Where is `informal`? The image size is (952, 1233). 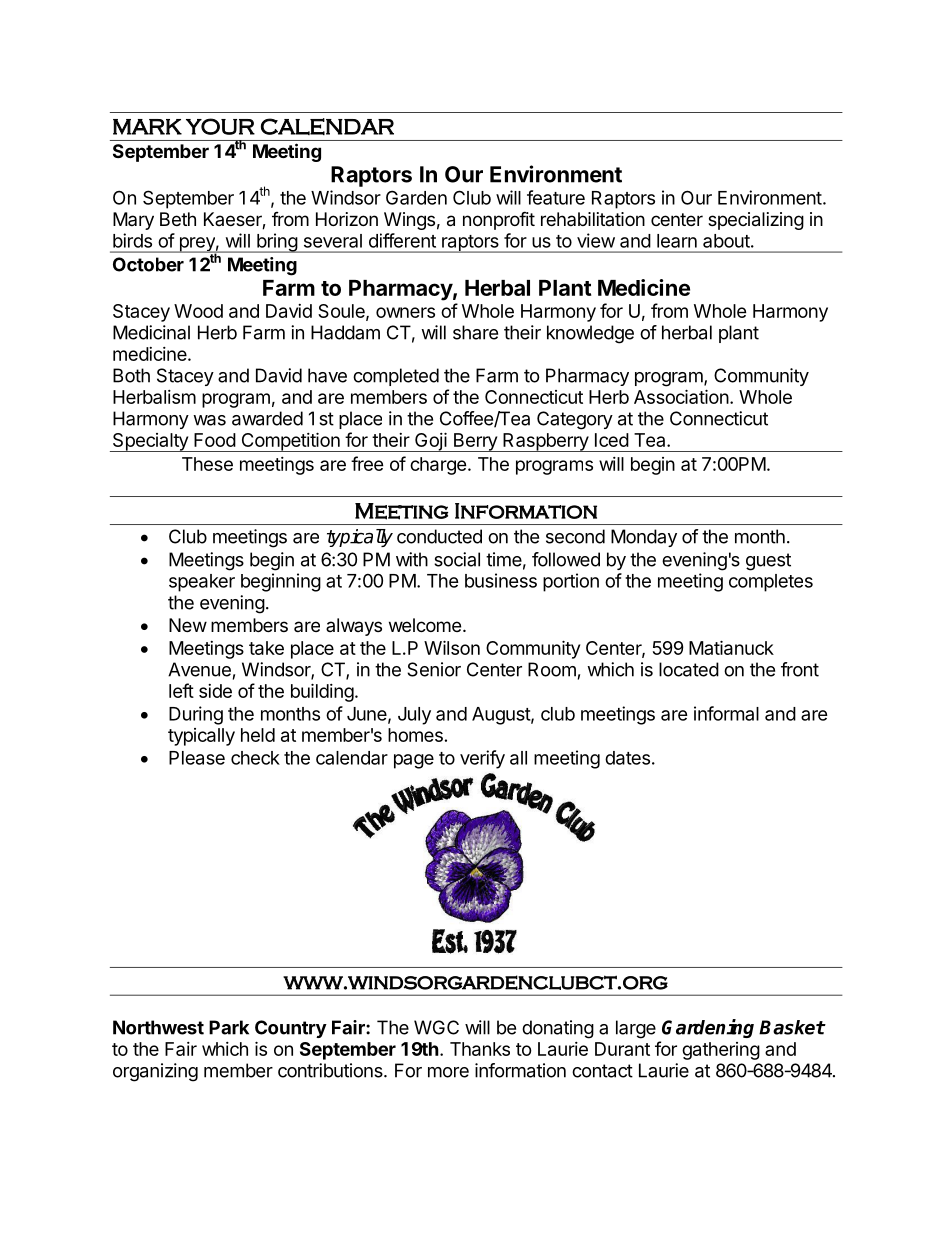
informal is located at coordinates (726, 713).
